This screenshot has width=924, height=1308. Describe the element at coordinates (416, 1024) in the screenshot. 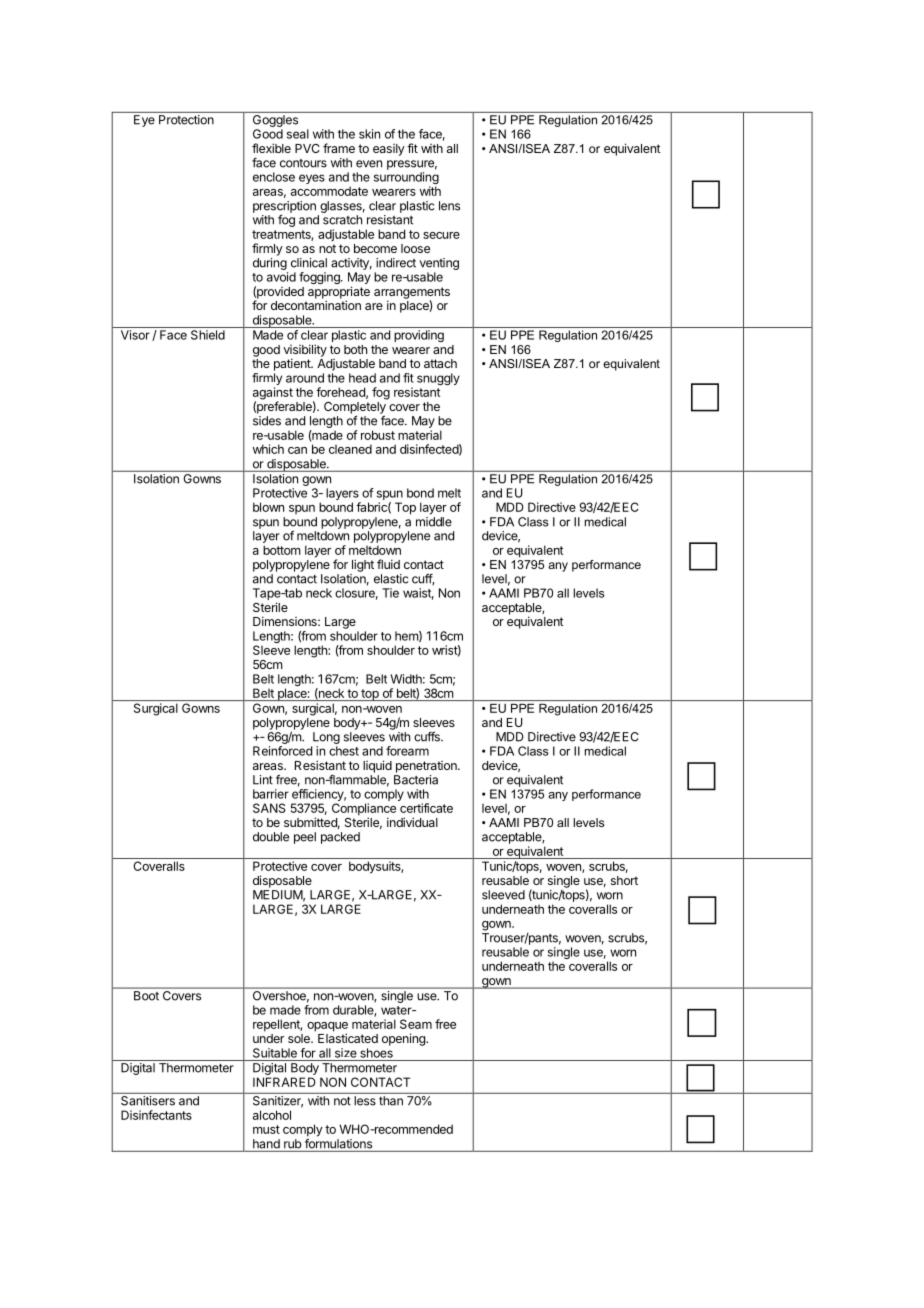

I see `Seam` at that location.
